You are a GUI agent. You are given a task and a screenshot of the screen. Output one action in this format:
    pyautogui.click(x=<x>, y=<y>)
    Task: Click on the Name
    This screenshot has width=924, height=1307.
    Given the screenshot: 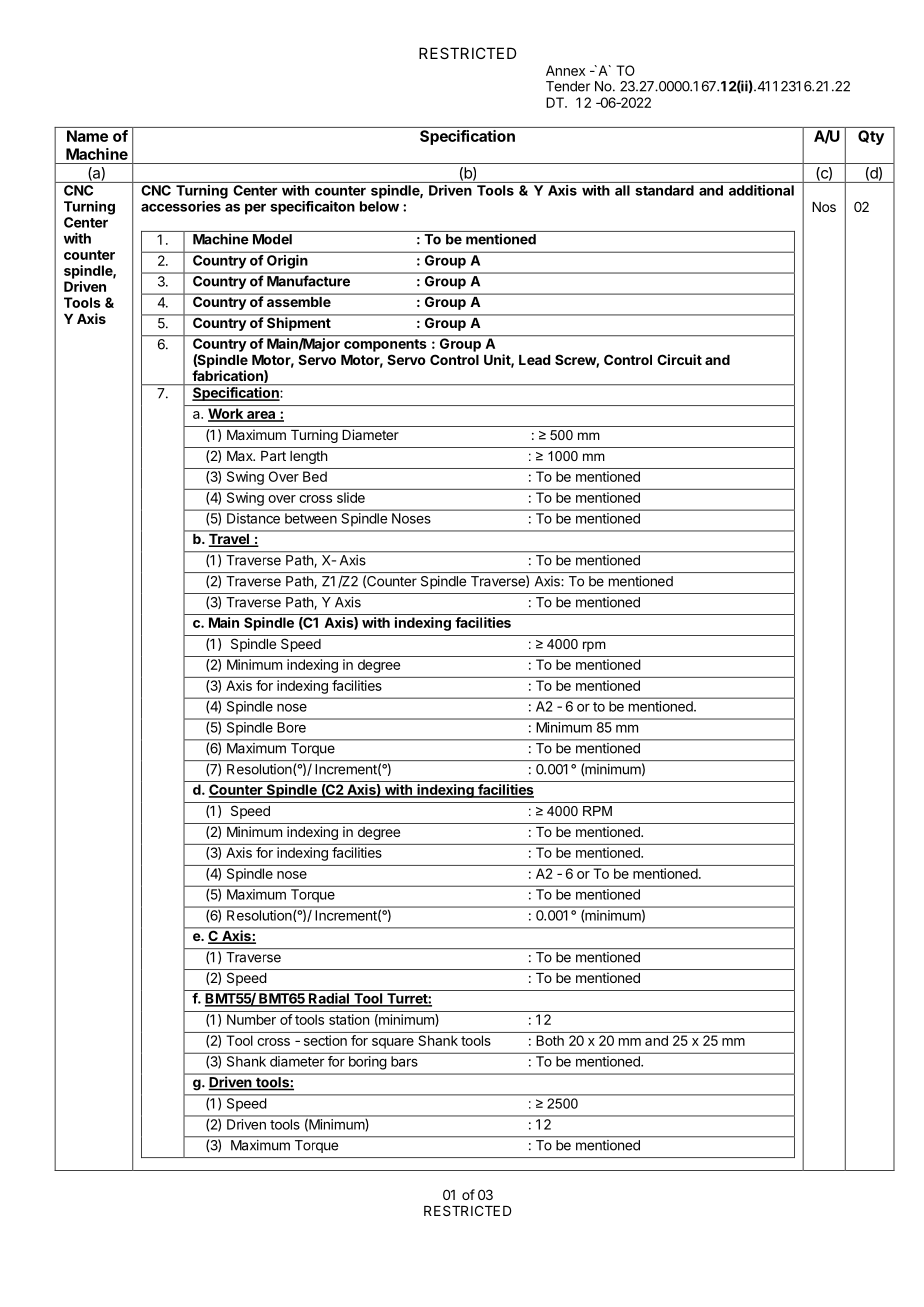 What is the action you would take?
    pyautogui.click(x=87, y=136)
